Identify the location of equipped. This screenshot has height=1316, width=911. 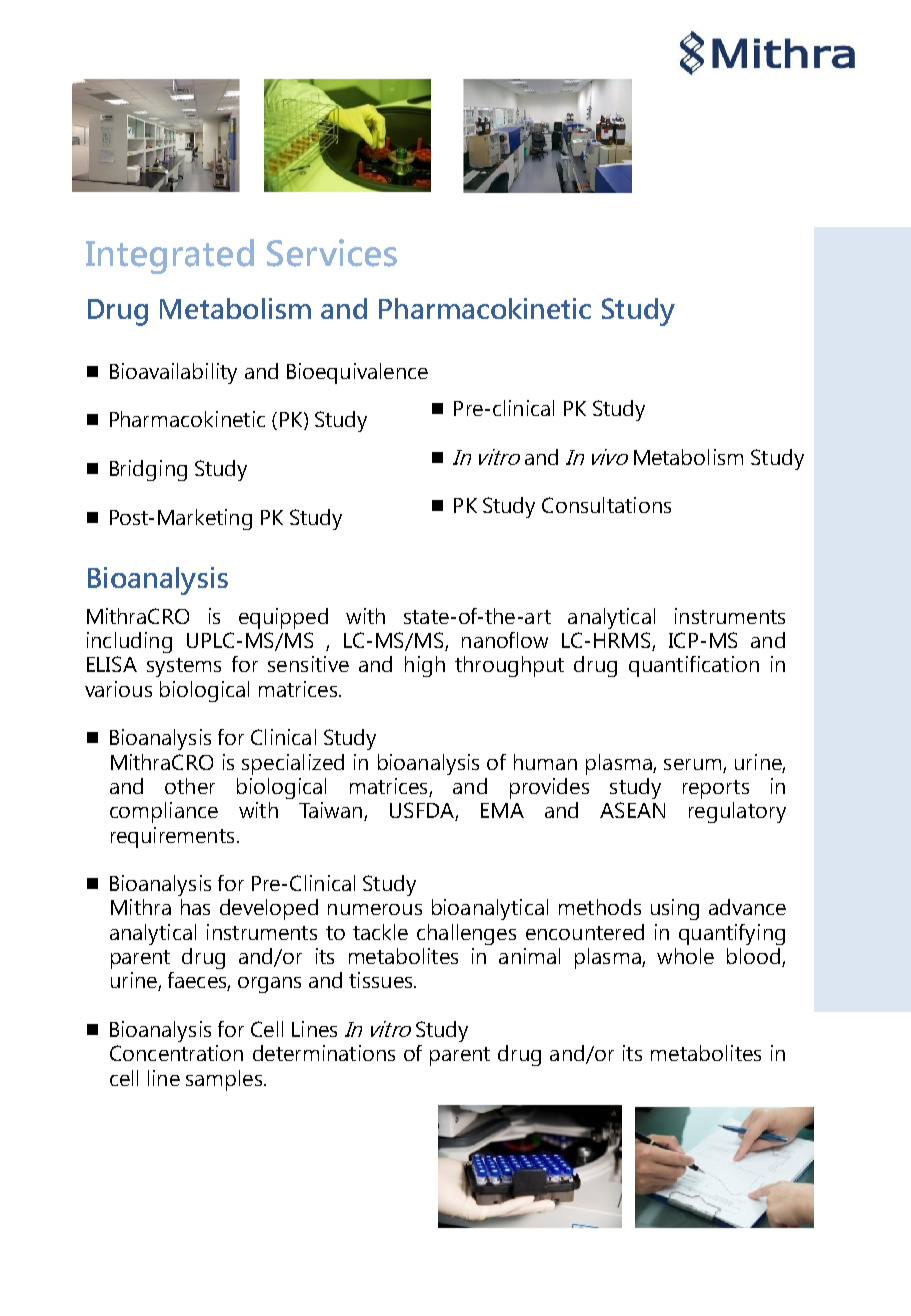
(283, 618).
